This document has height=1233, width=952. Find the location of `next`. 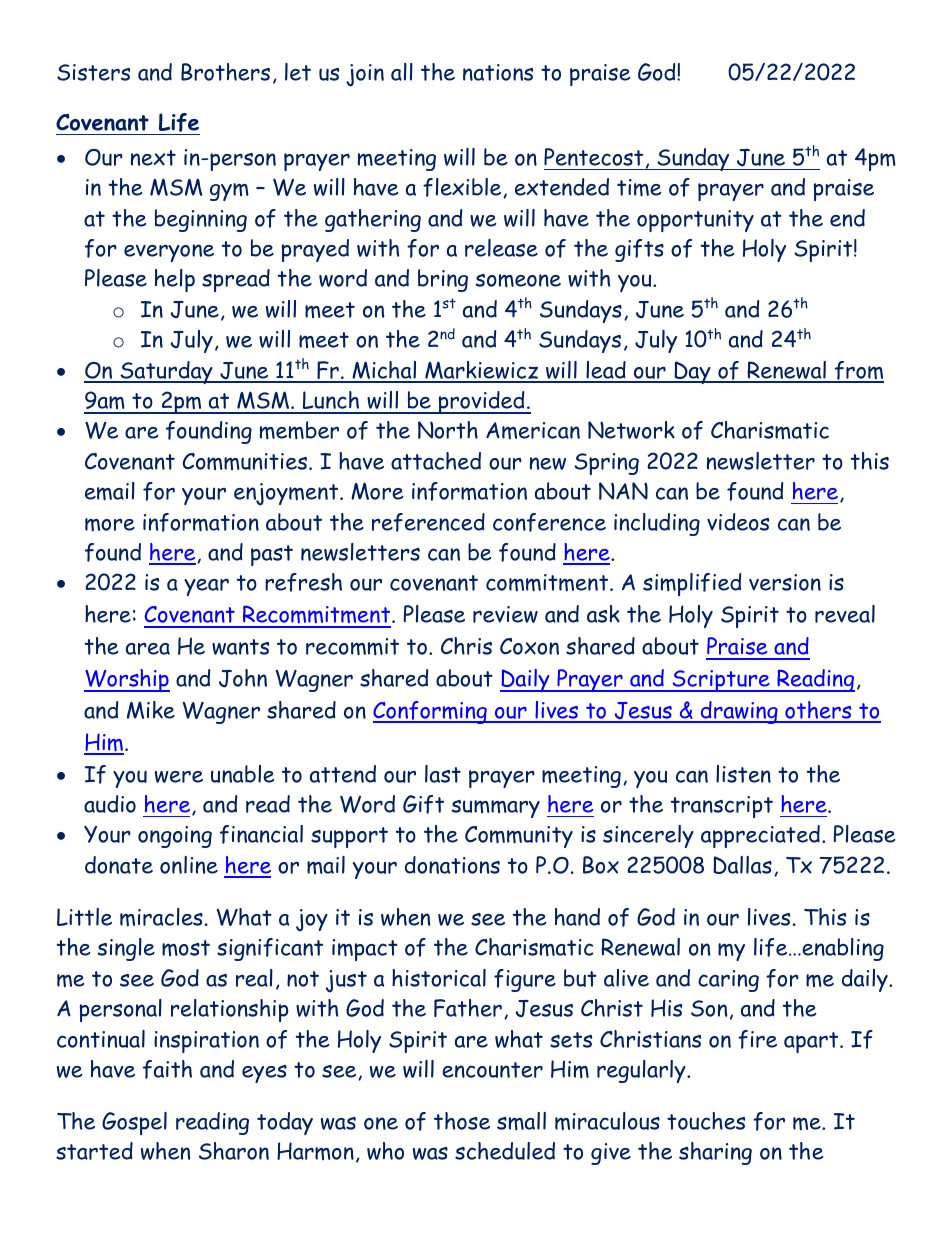

next is located at coordinates (153, 158).
